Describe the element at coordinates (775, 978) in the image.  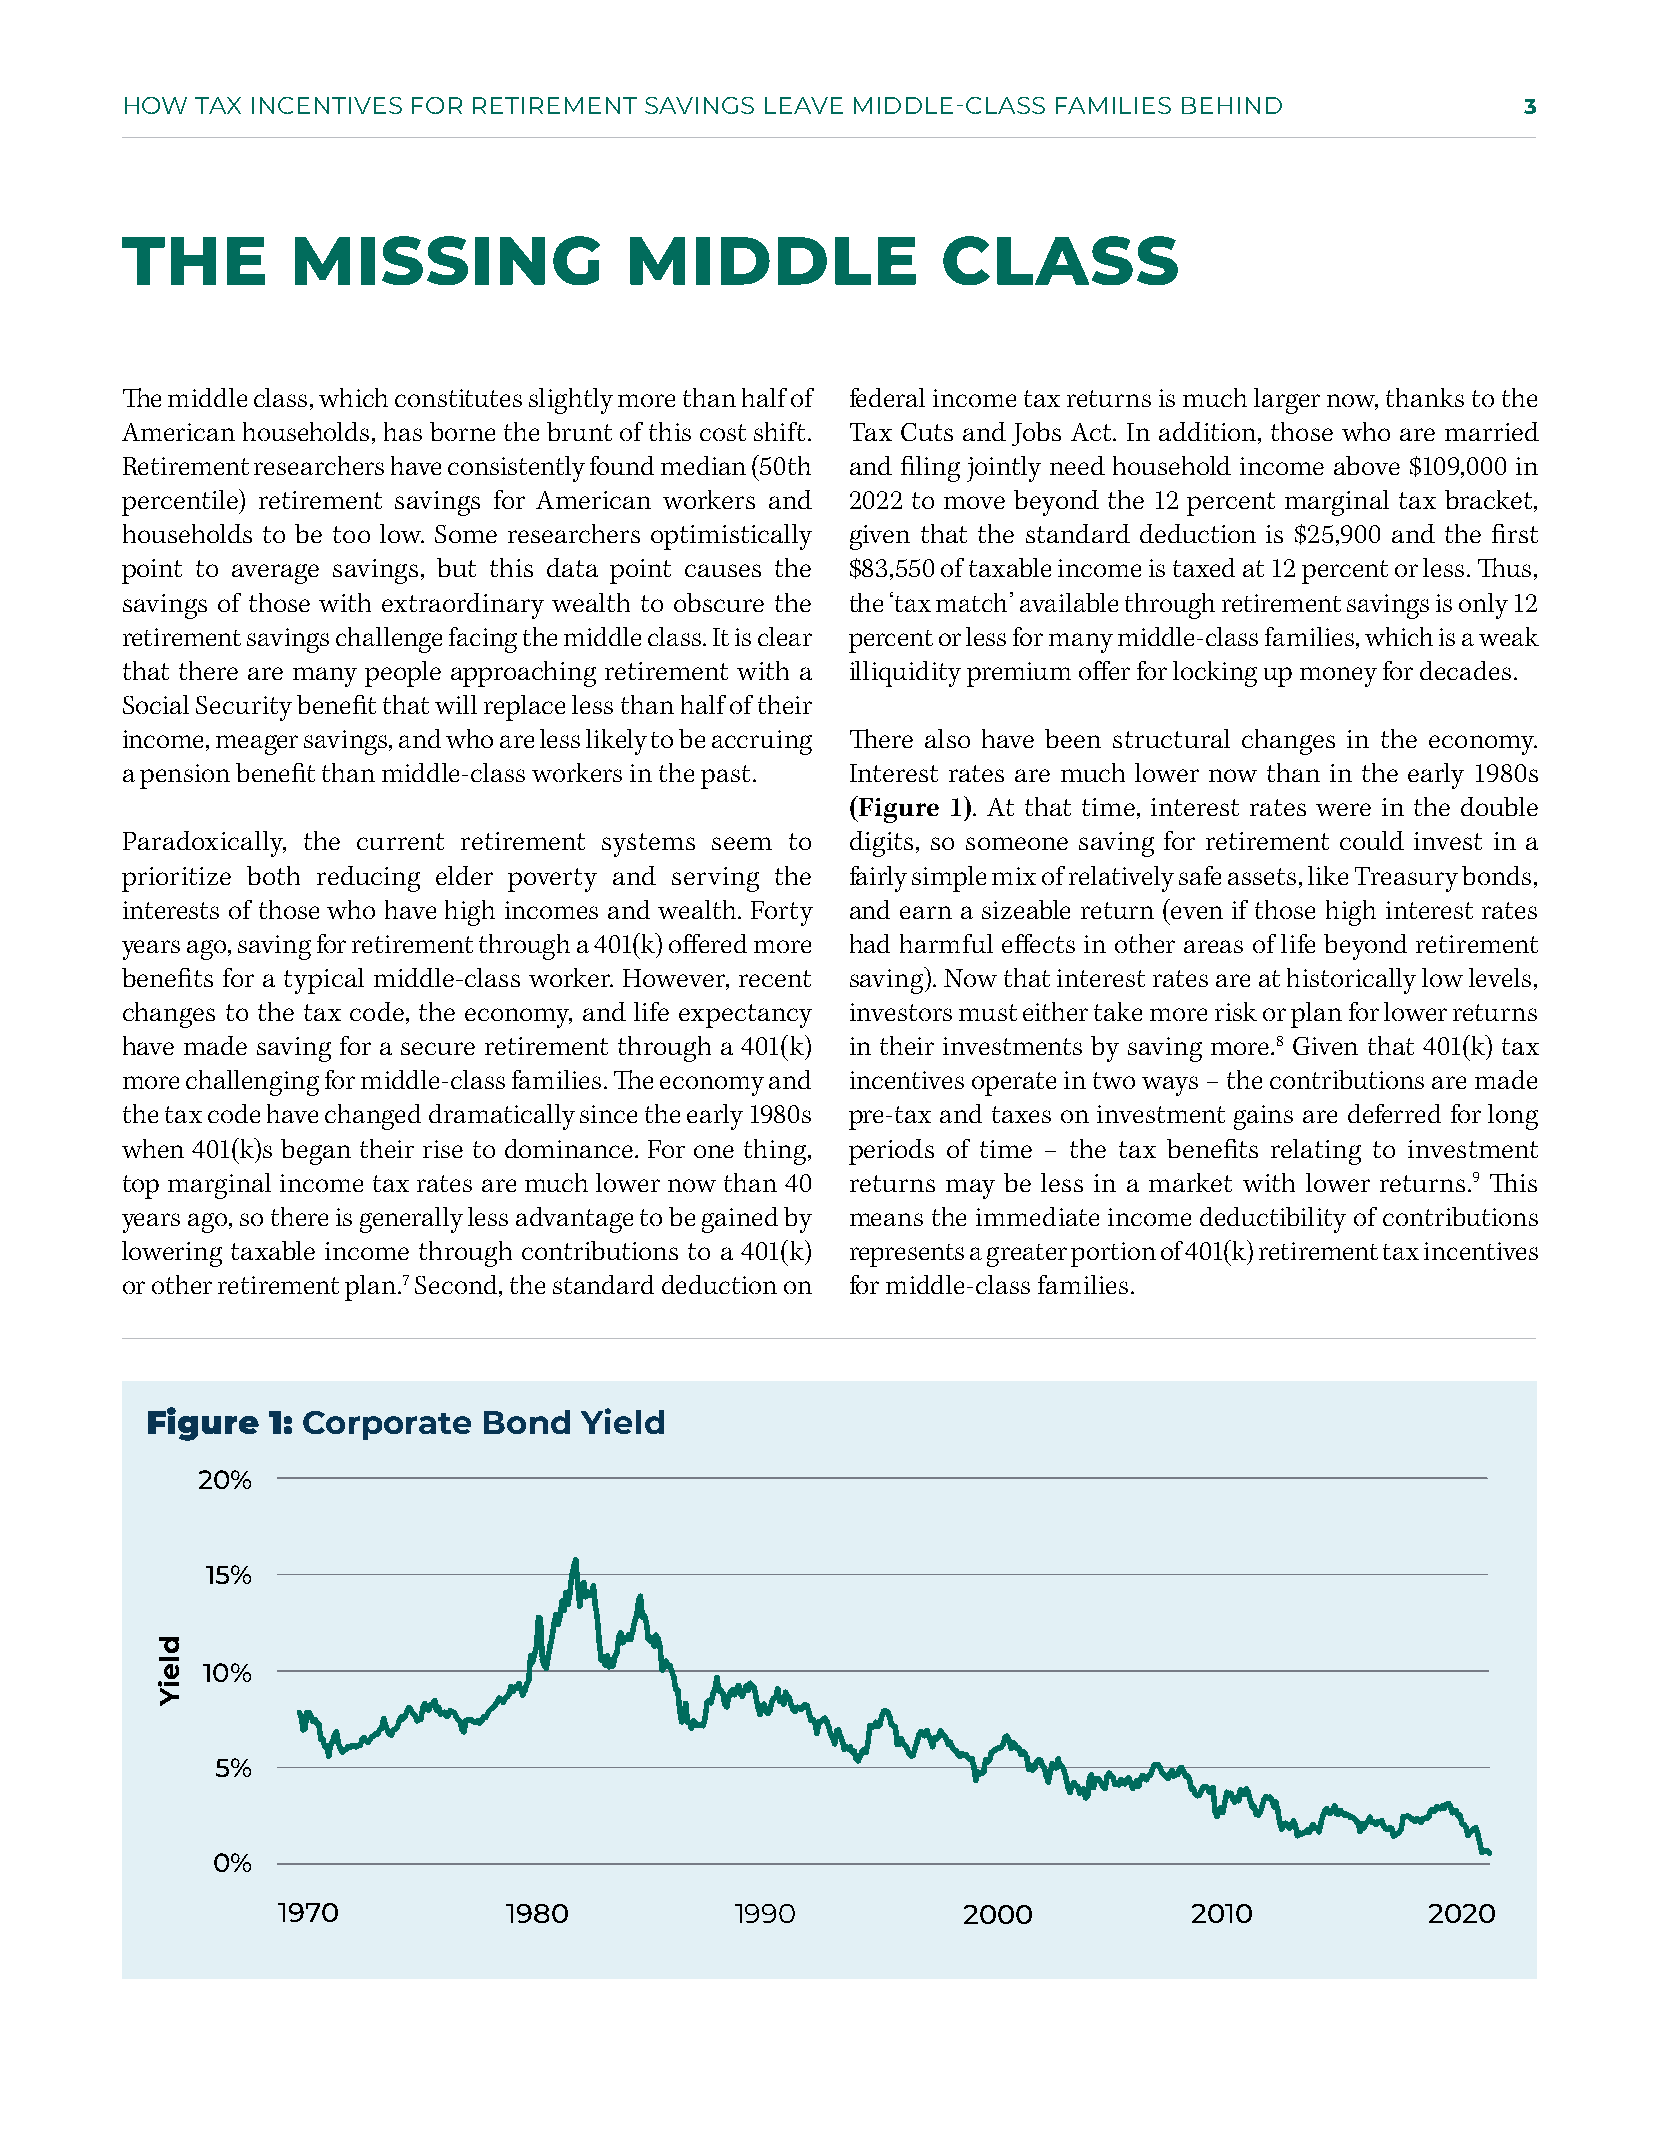
I see `recent` at that location.
